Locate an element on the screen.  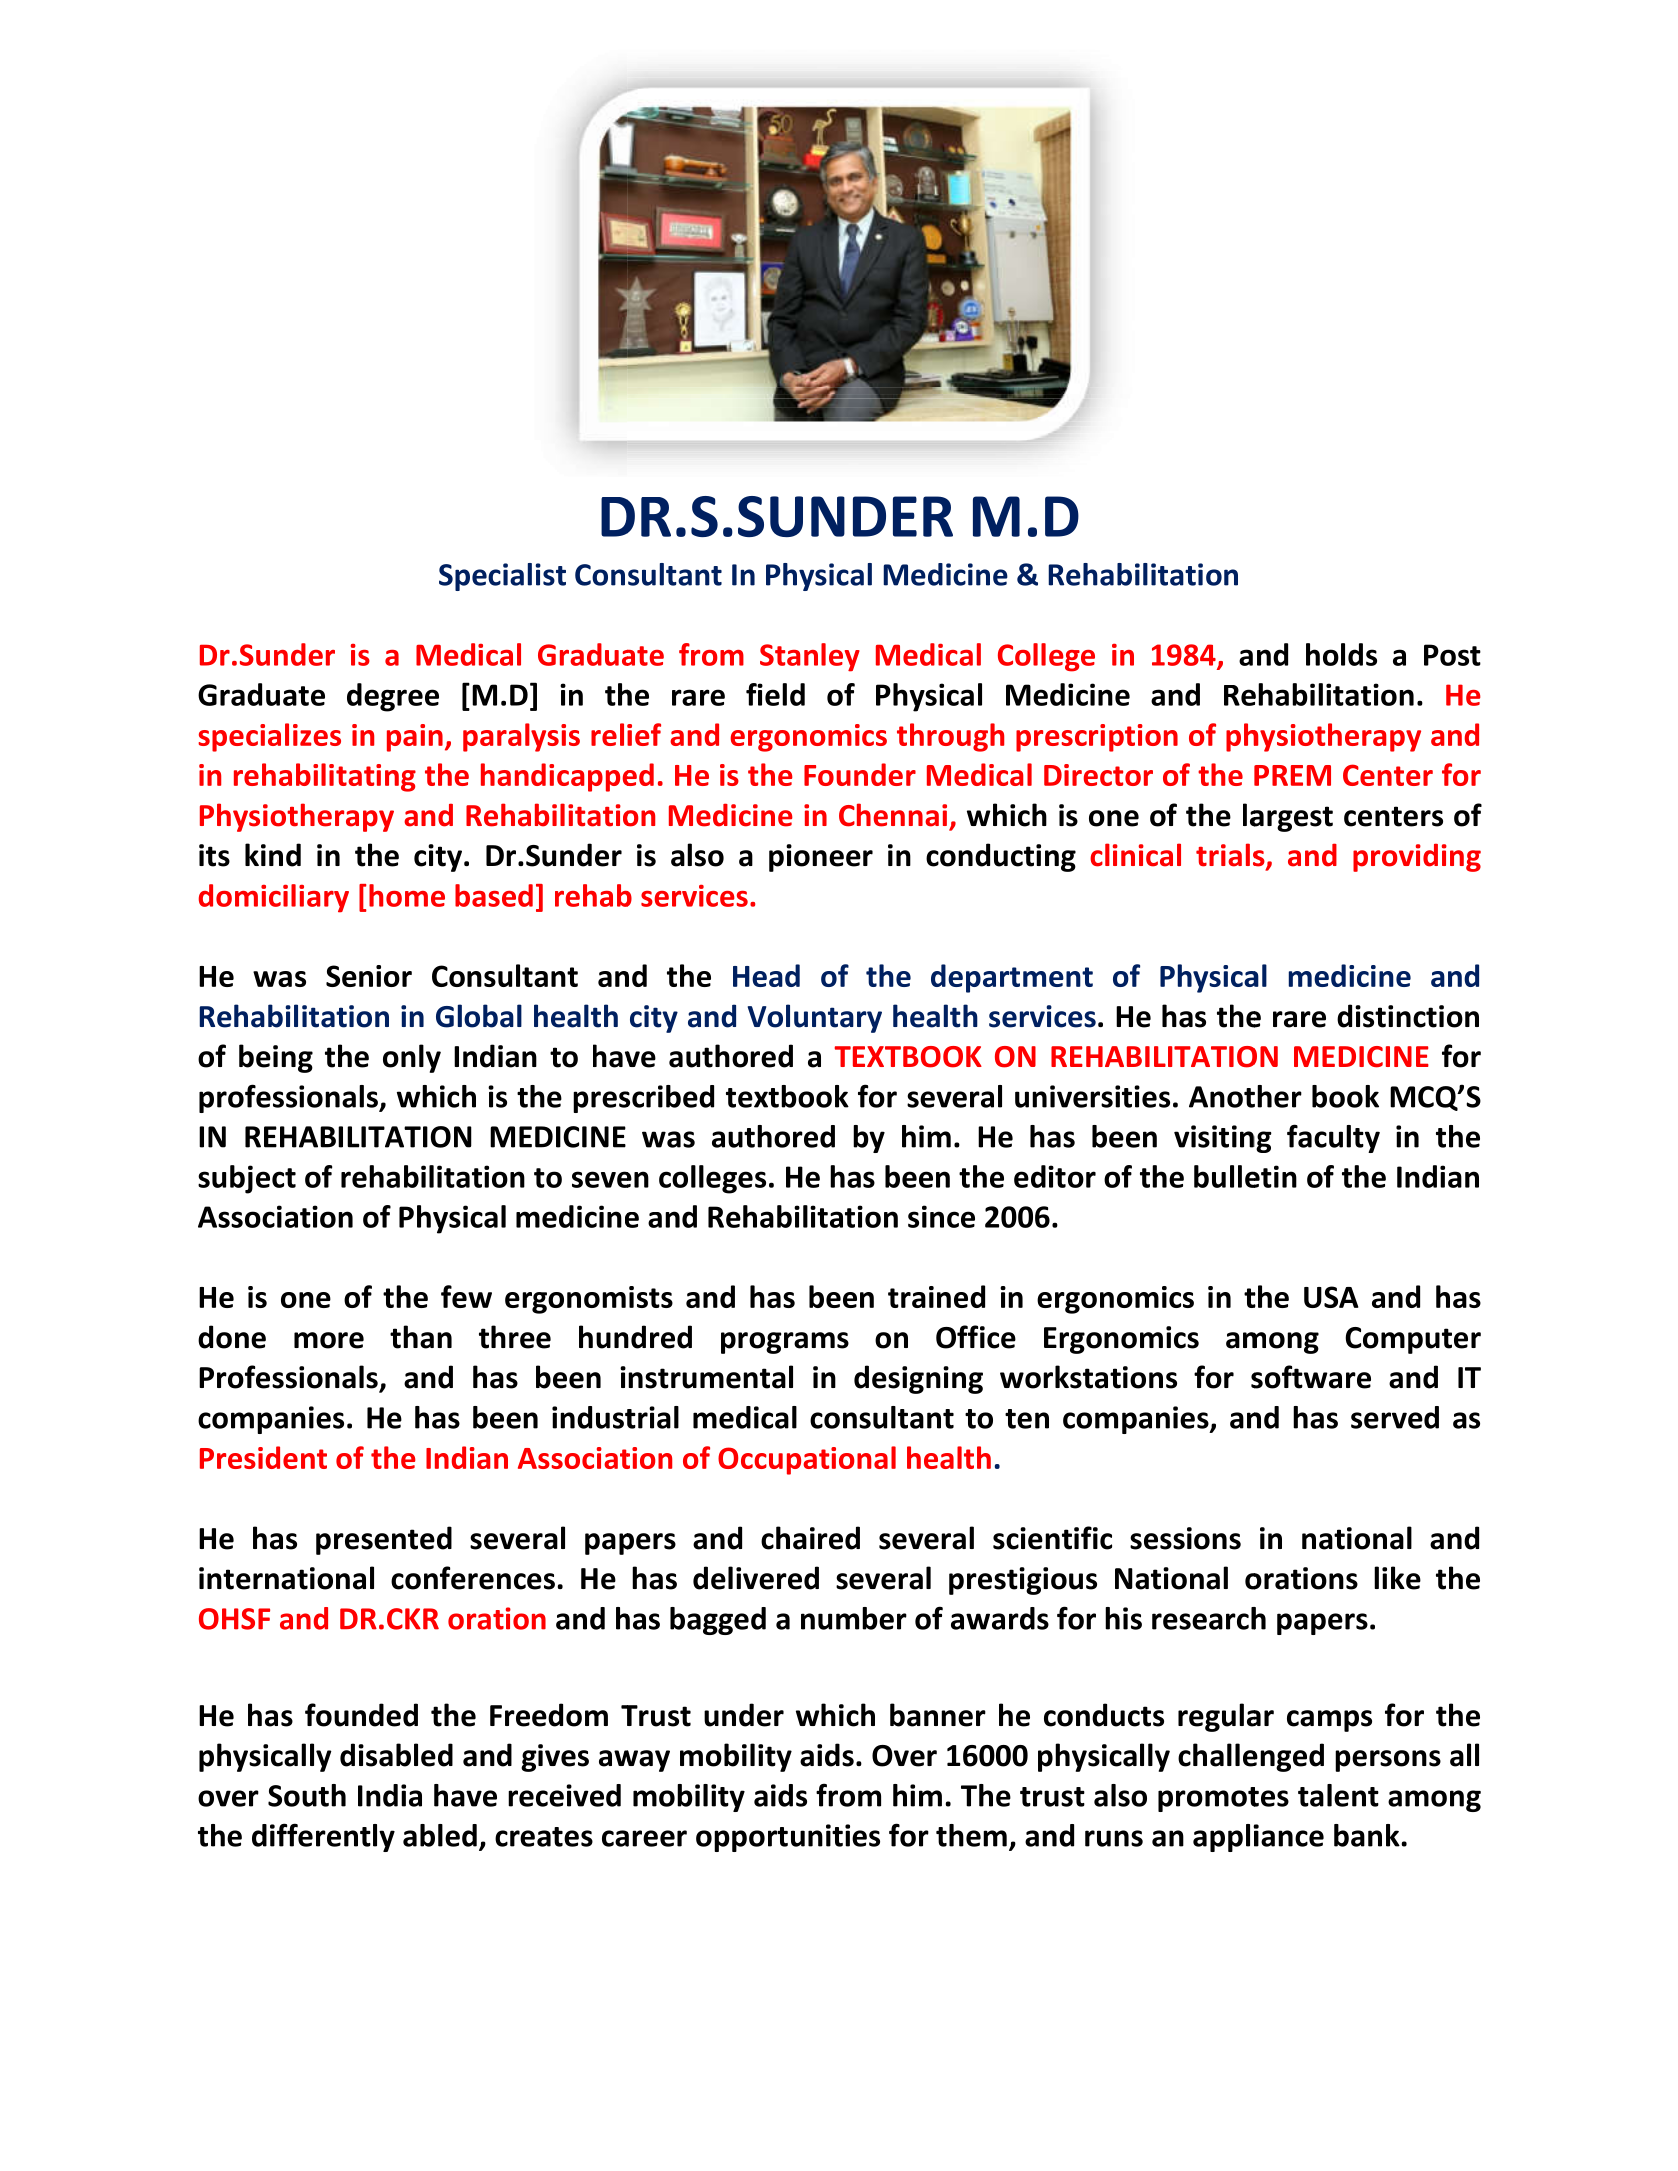
subject is located at coordinates (247, 1179).
